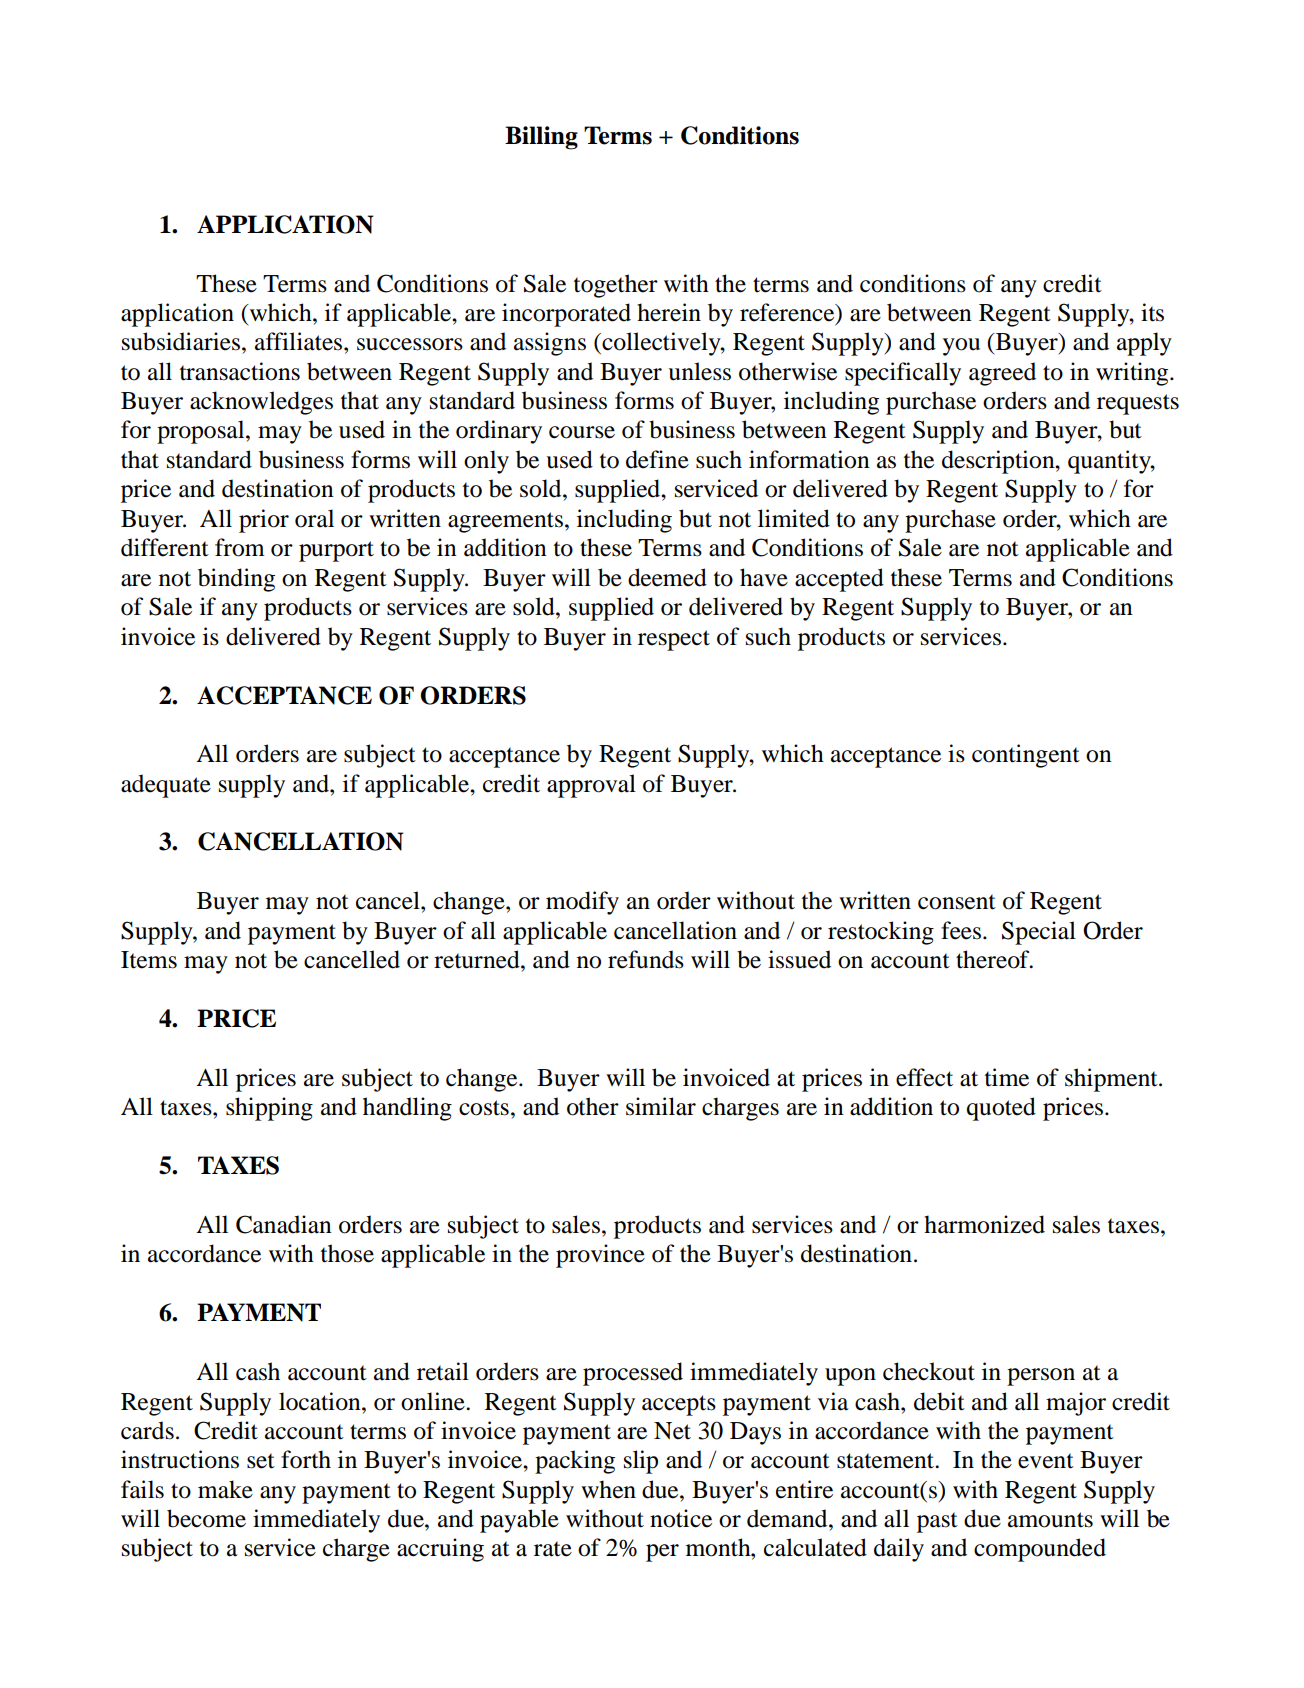  What do you see at coordinates (300, 341) in the screenshot?
I see `affiliates` at bounding box center [300, 341].
